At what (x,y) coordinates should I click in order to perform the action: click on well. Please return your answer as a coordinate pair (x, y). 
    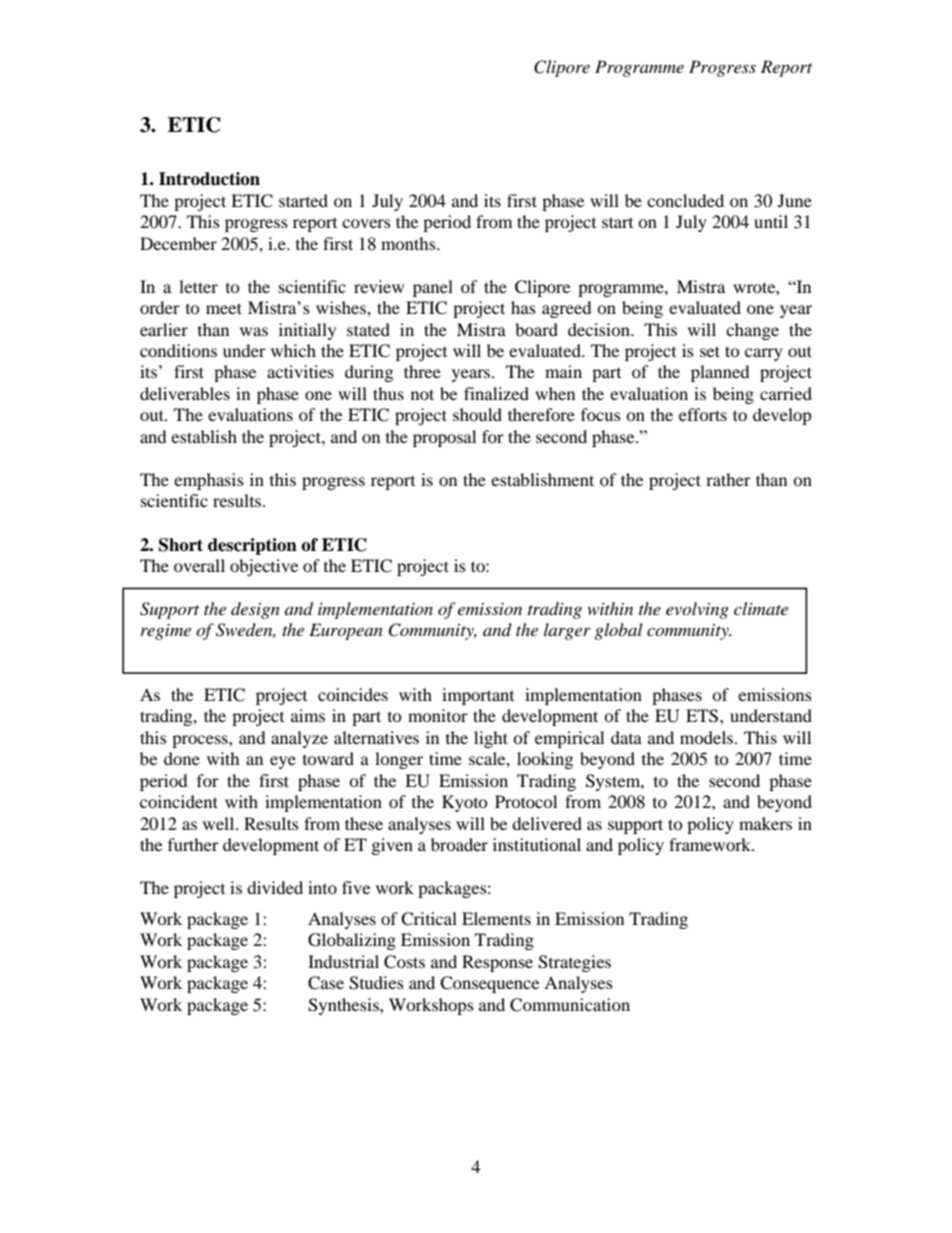
    Looking at the image, I should click on (220, 823).
